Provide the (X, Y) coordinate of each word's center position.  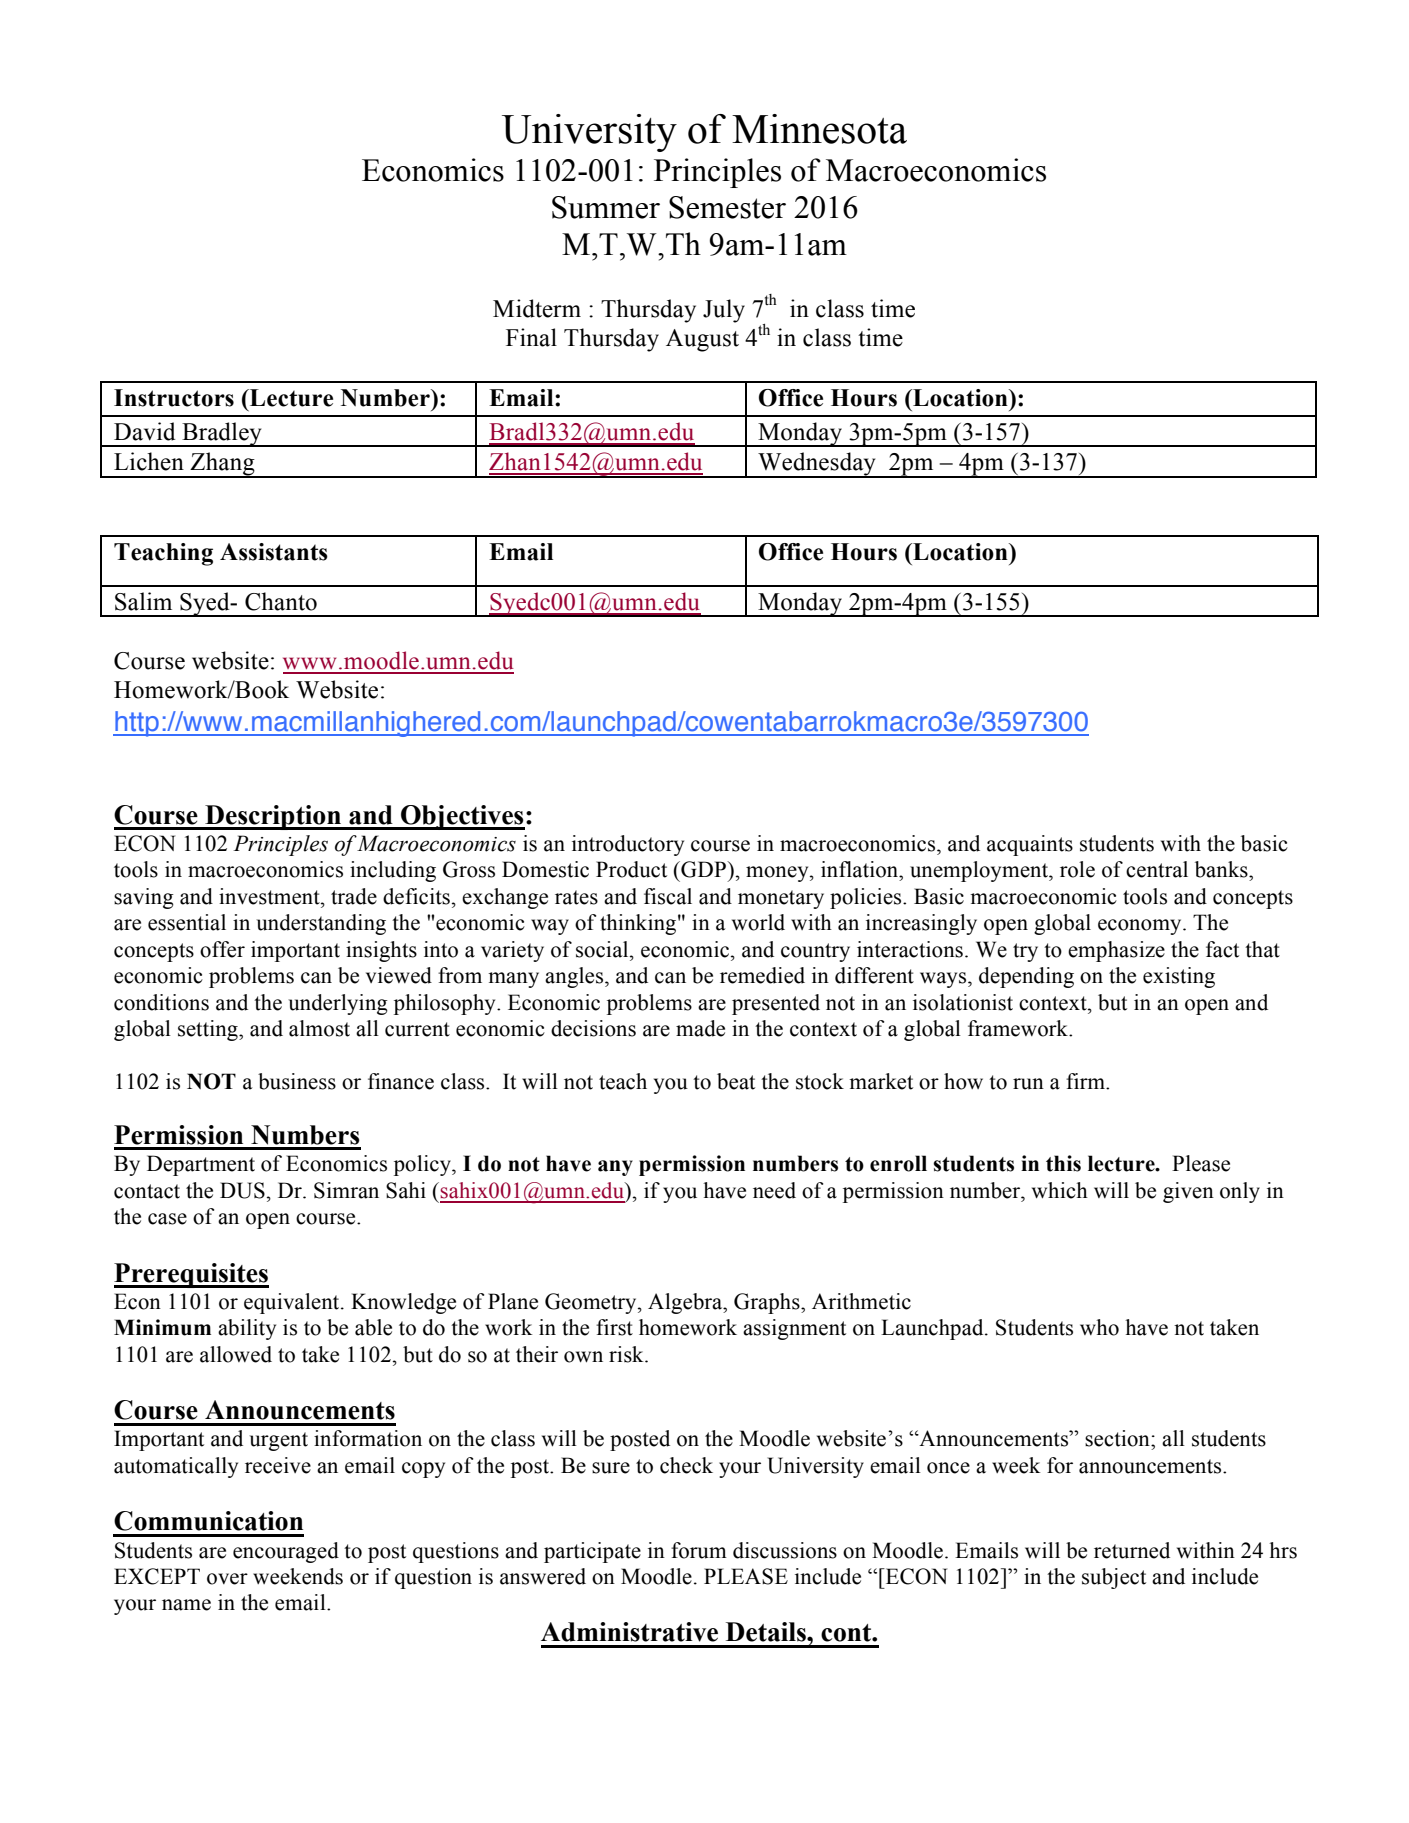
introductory (628, 845)
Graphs (768, 1303)
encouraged (286, 1552)
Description (273, 817)
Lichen (149, 461)
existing (1179, 977)
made (700, 1028)
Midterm (537, 308)
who (1099, 1327)
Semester (727, 207)
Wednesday (817, 465)
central (1157, 869)
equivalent (293, 1303)
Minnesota (819, 129)
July (724, 311)
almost (319, 1028)
